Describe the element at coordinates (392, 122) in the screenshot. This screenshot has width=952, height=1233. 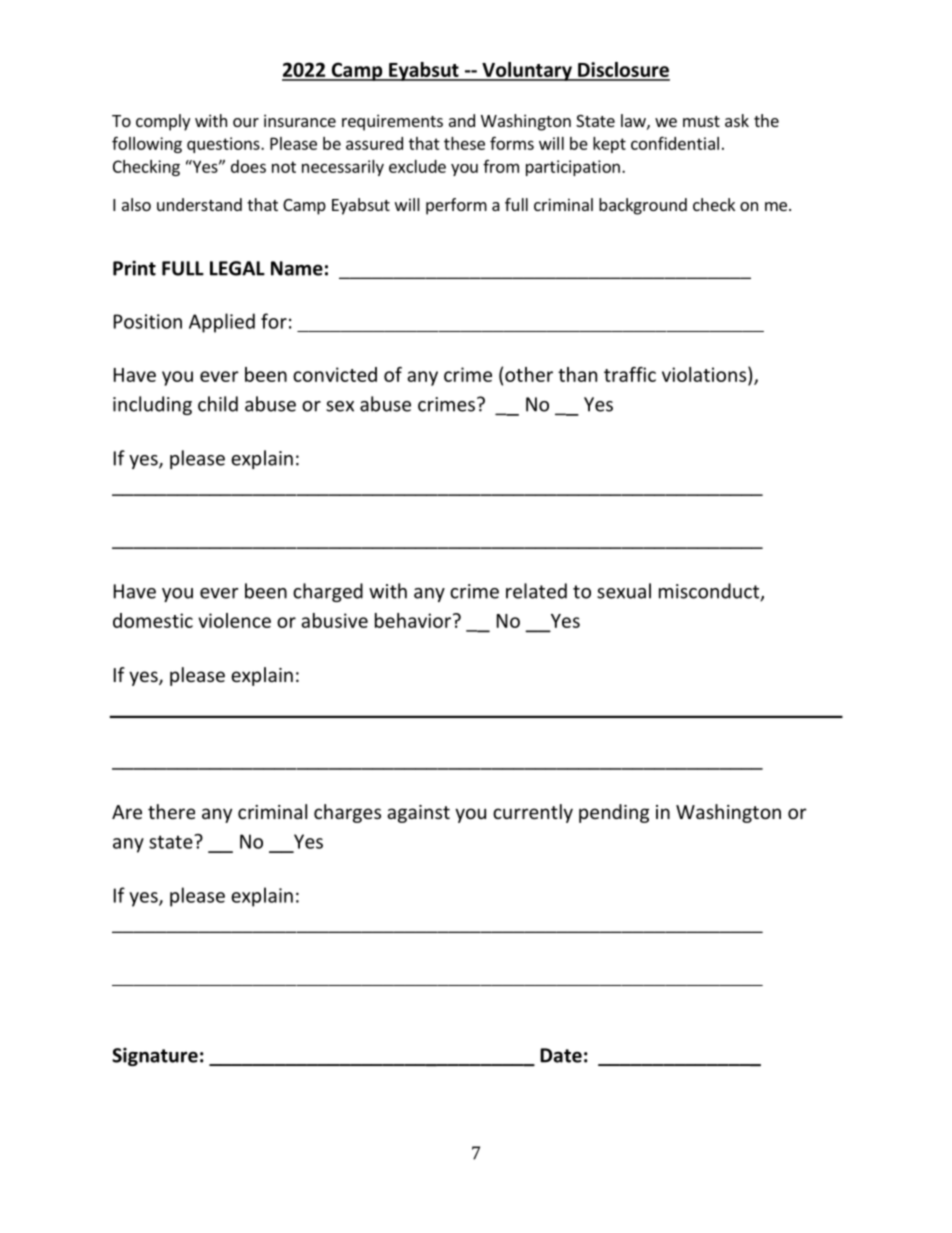
I see `requirements` at that location.
